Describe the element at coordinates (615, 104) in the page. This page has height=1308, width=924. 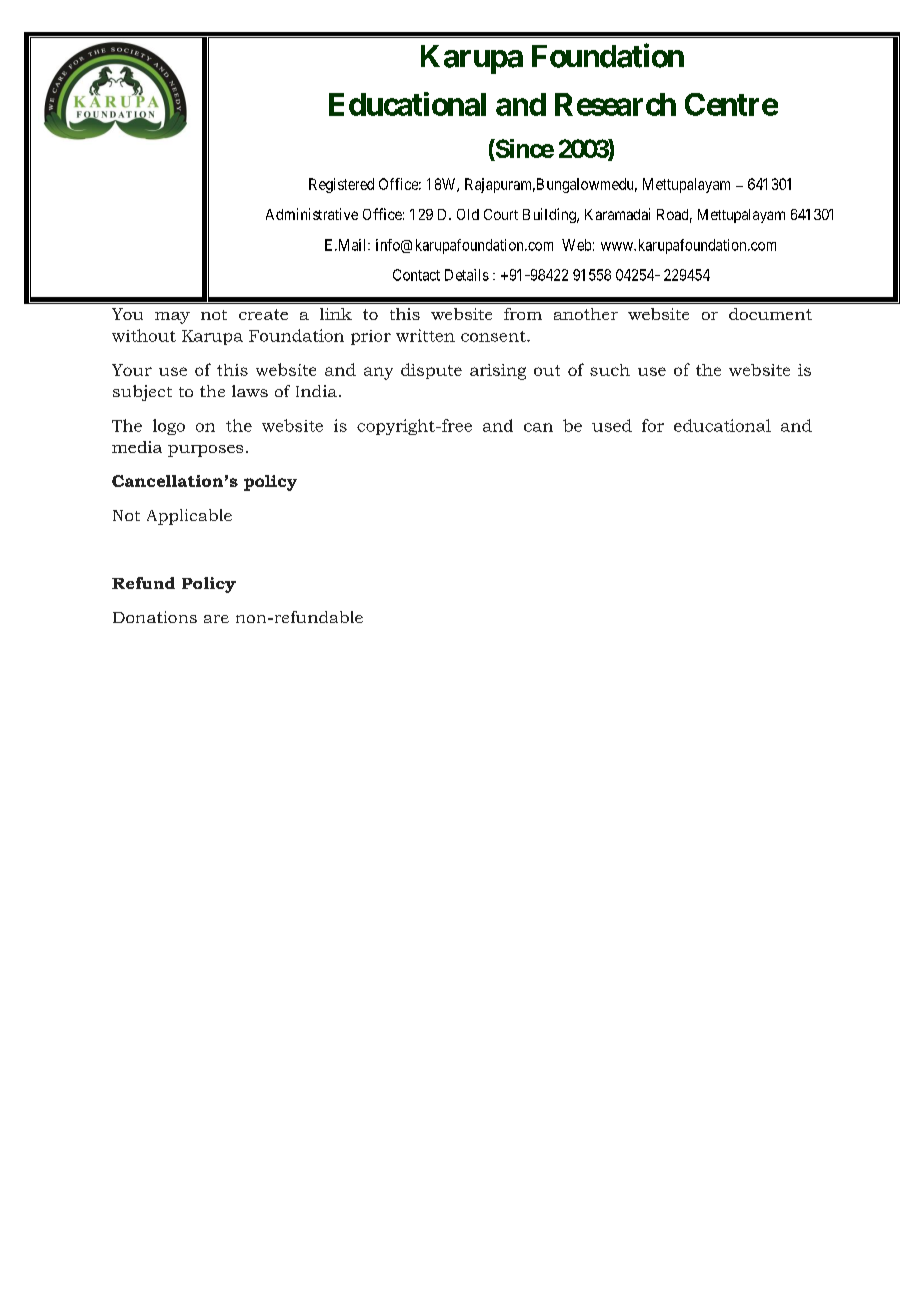
I see `Research` at that location.
